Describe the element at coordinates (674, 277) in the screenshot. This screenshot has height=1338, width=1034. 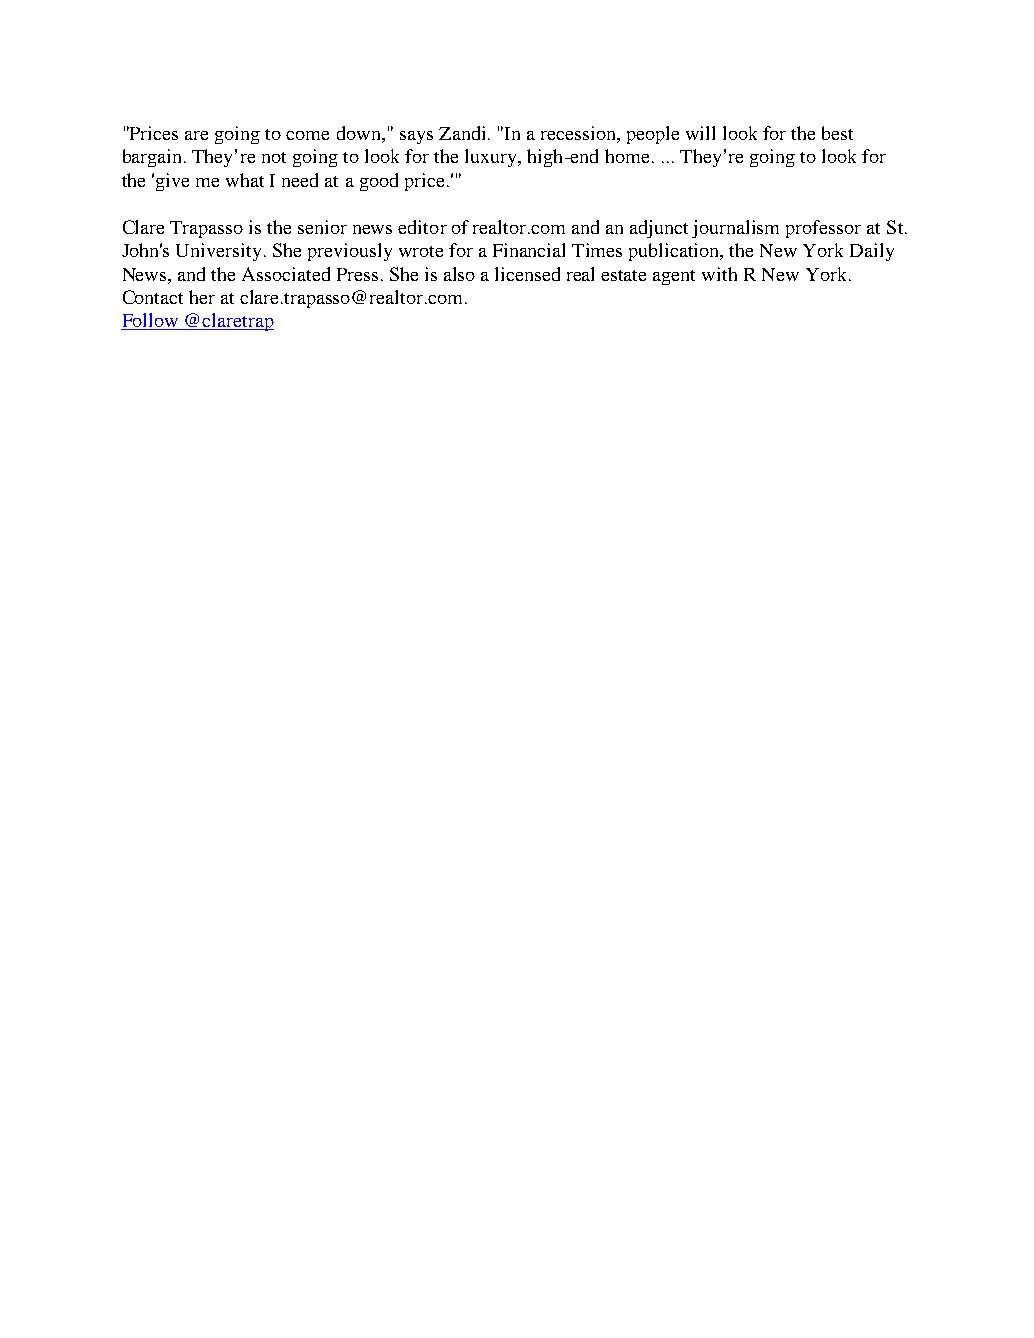
I see `agent` at that location.
